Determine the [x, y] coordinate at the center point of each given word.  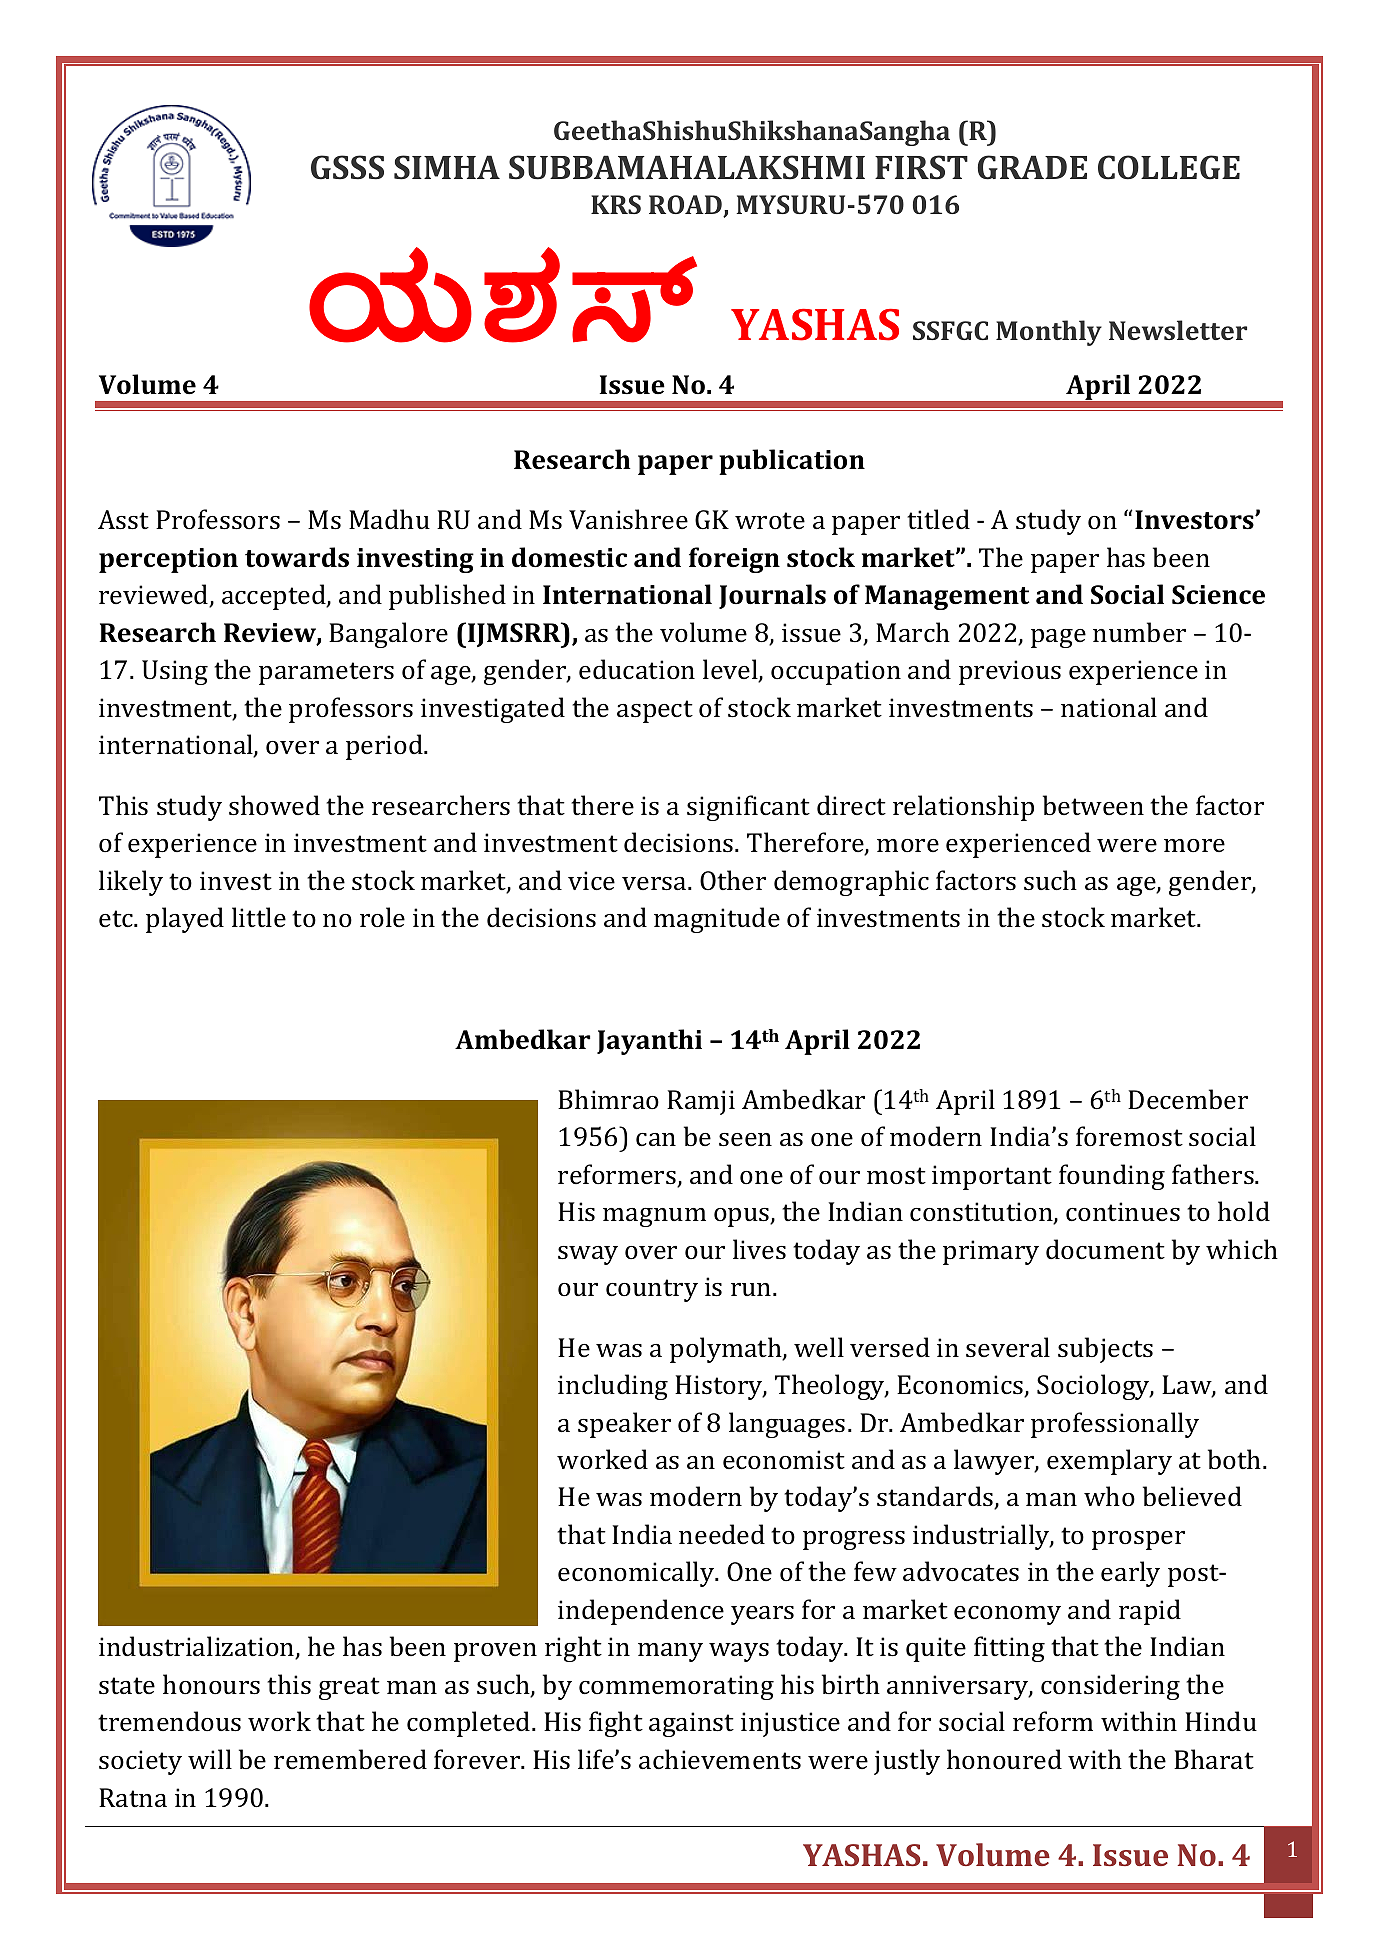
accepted [275, 597]
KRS [616, 204]
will [210, 1759]
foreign [734, 560]
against [691, 1724]
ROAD [686, 206]
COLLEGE [1169, 167]
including [613, 1387]
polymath [727, 1350]
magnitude [717, 920]
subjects [1105, 1350]
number [1139, 632]
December [1188, 1099]
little [259, 917]
